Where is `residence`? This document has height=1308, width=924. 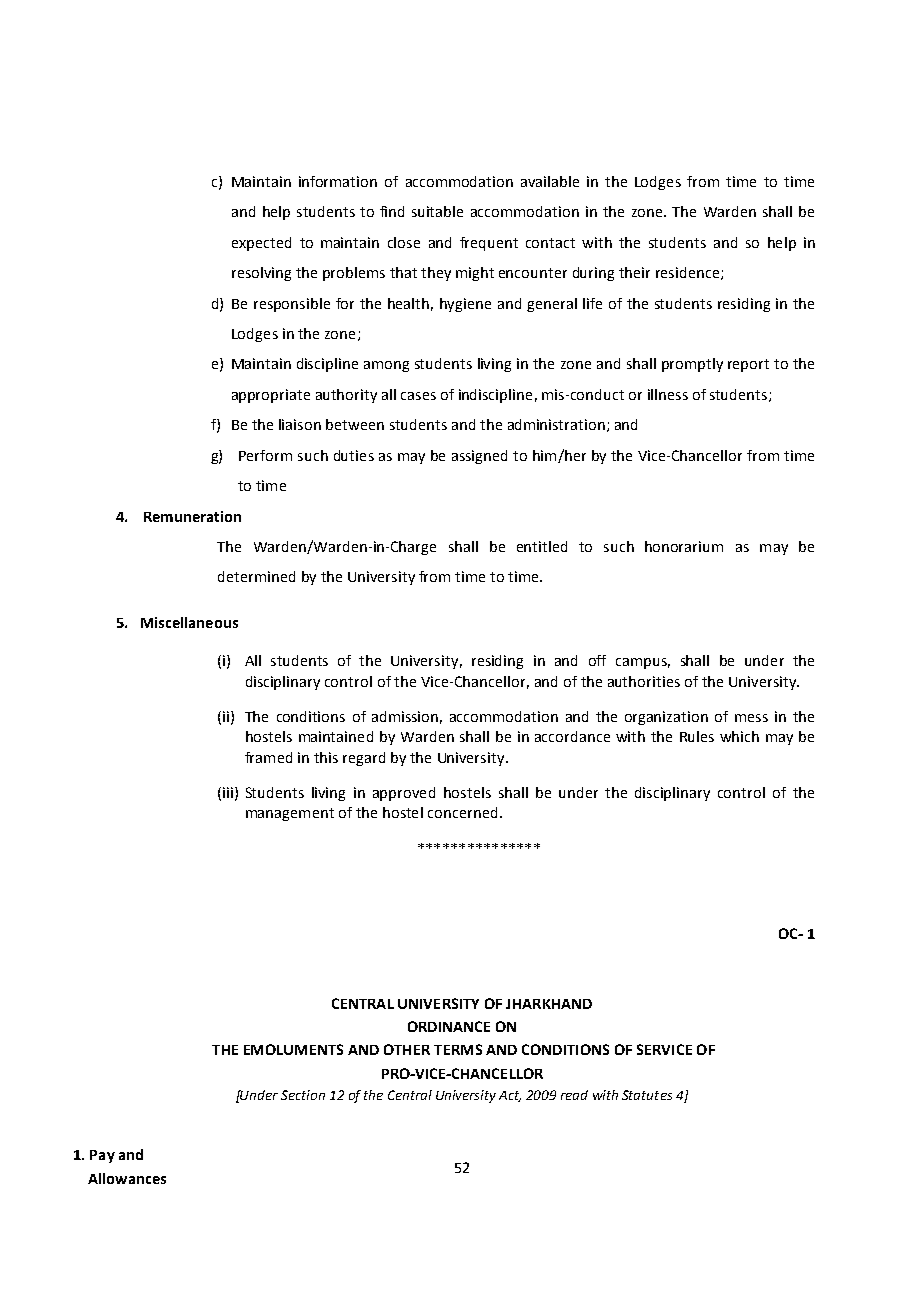 residence is located at coordinates (689, 273).
